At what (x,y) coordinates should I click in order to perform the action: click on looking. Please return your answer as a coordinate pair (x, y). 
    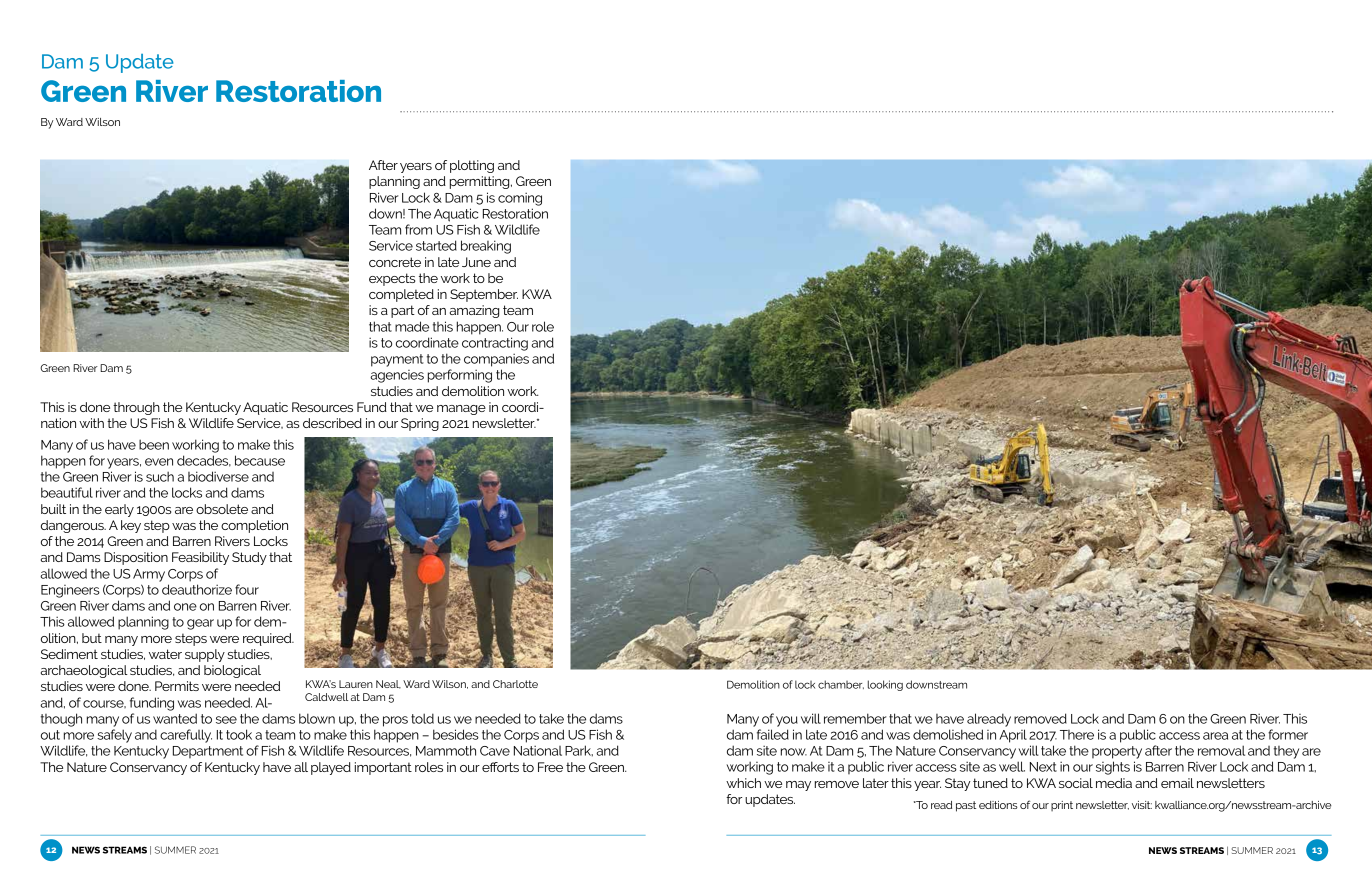
    Looking at the image, I should click on (885, 685).
